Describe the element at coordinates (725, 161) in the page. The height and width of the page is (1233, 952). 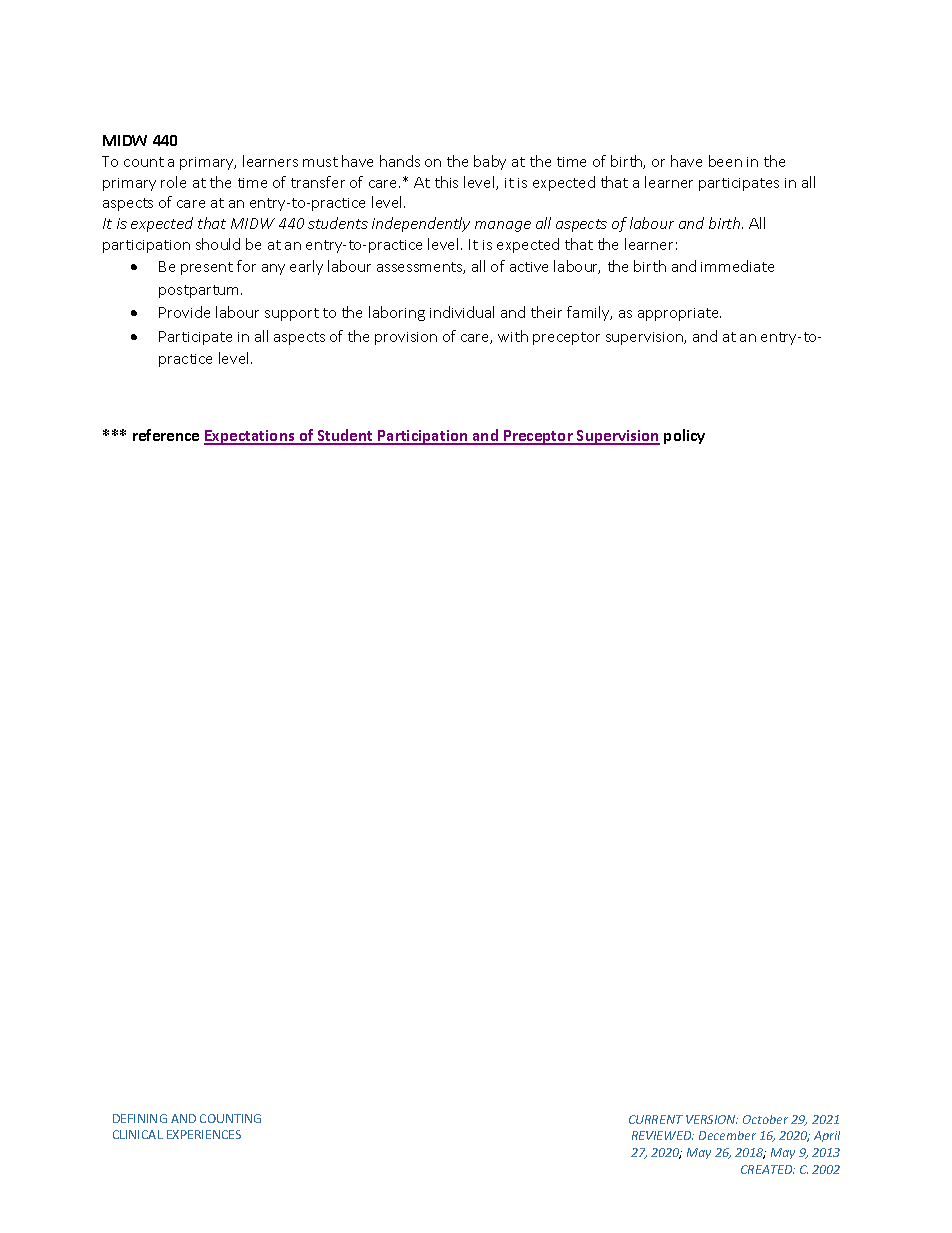
I see `been` at that location.
